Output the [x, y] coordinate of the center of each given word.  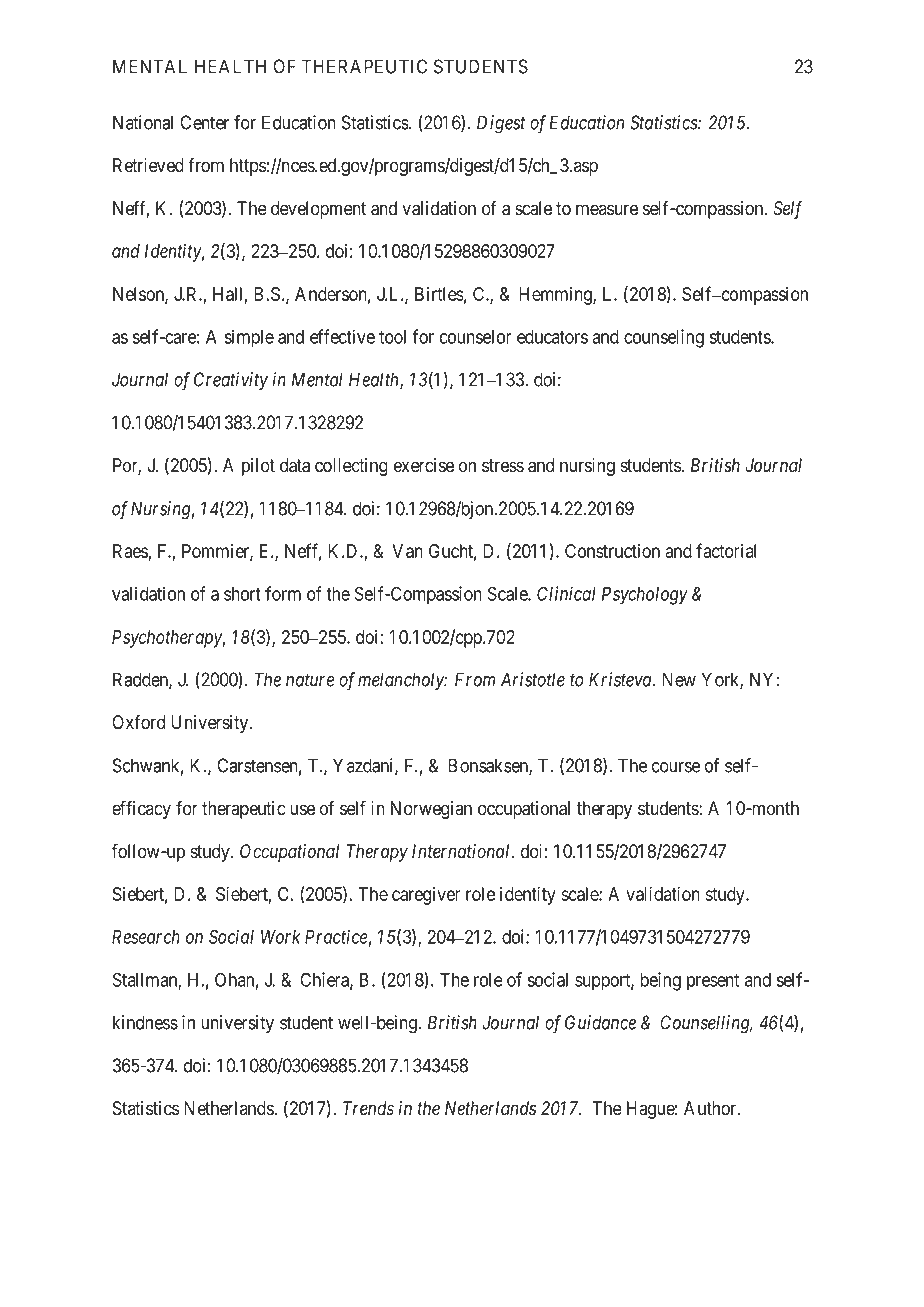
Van [407, 551]
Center [204, 122]
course [676, 767]
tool [392, 337]
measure [607, 210]
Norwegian [431, 810]
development [318, 210]
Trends [368, 1108]
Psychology [645, 596]
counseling [664, 338]
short [242, 594]
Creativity [231, 381]
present [713, 982]
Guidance [600, 1022]
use [302, 810]
